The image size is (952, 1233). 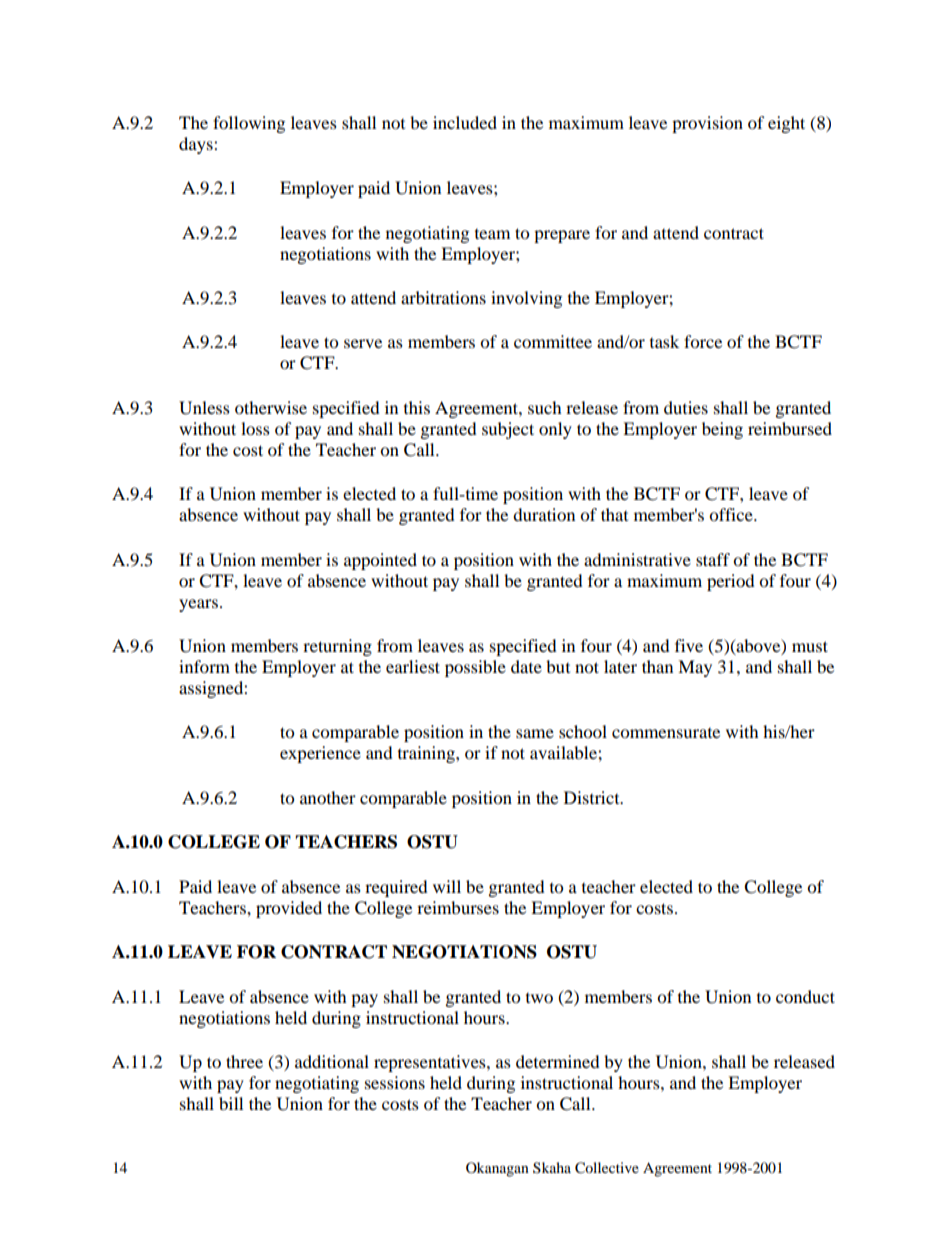 I want to click on bill, so click(x=231, y=1103).
